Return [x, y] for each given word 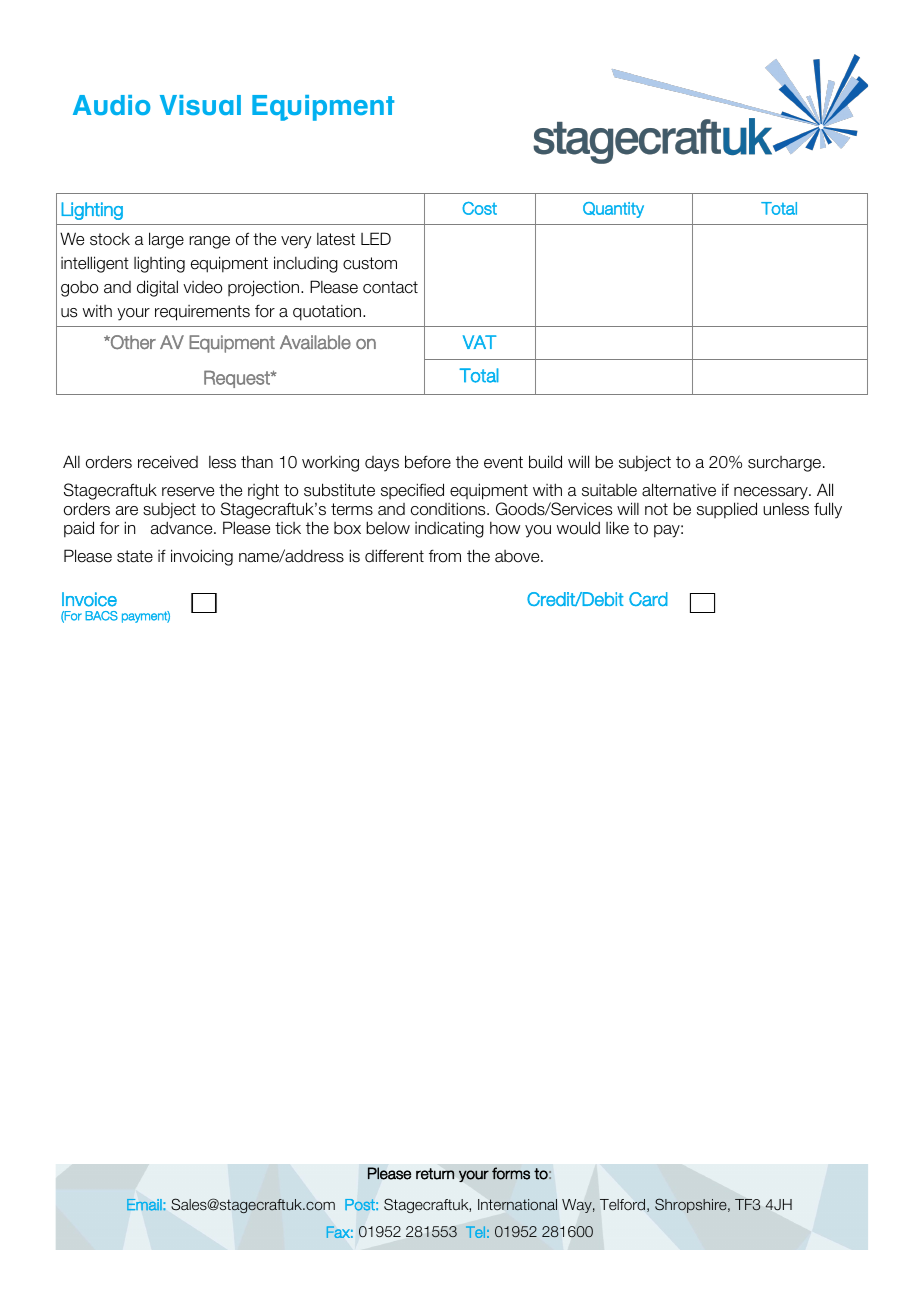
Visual [200, 105]
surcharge [784, 464]
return [435, 1174]
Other [132, 342]
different [394, 556]
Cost [479, 208]
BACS [101, 616]
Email [145, 1205]
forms [511, 1173]
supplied [727, 510]
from [445, 556]
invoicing [202, 557]
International [517, 1204]
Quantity [613, 210]
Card [648, 599]
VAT [479, 342]
